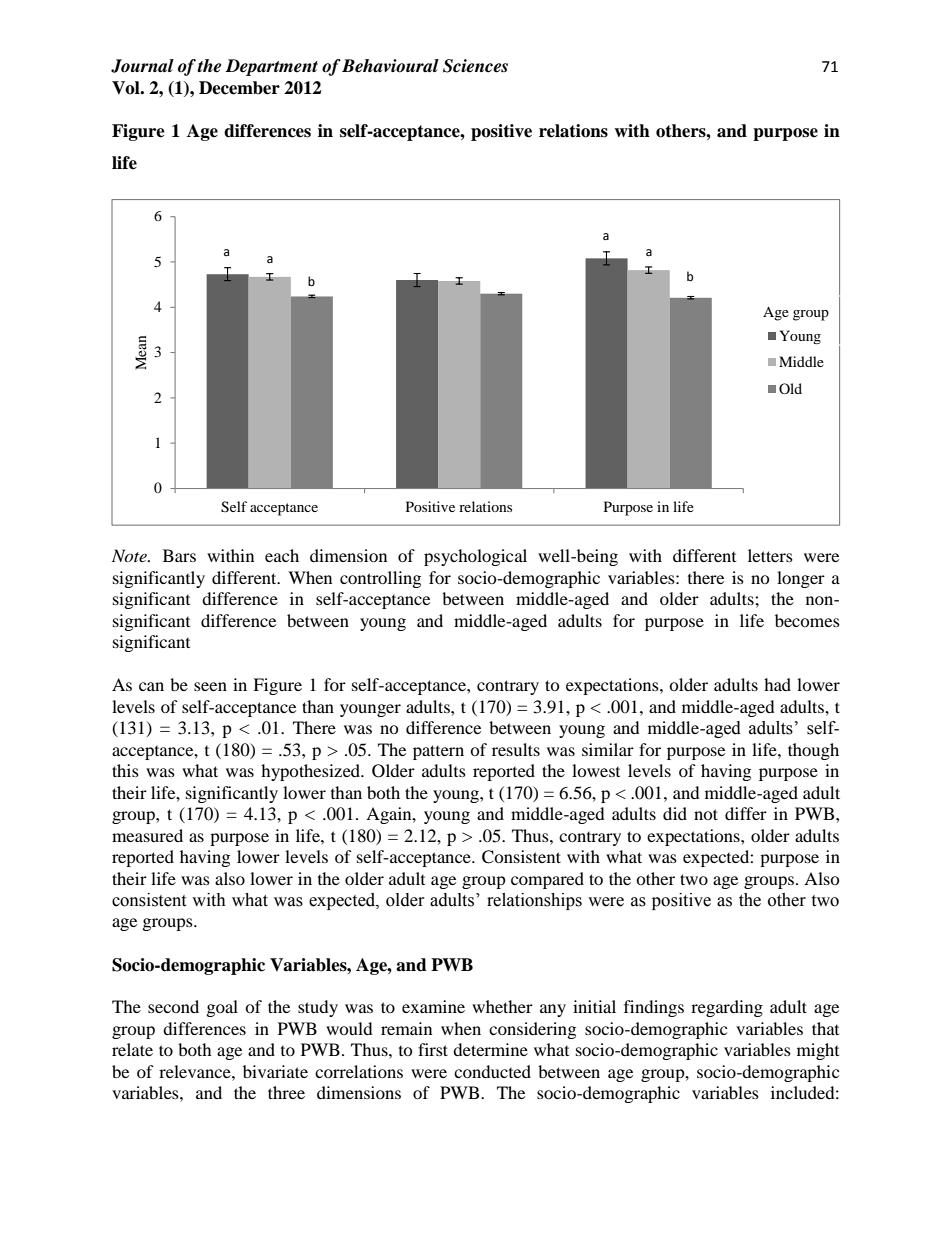  Describe the element at coordinates (390, 66) in the screenshot. I see `Behavioural` at that location.
